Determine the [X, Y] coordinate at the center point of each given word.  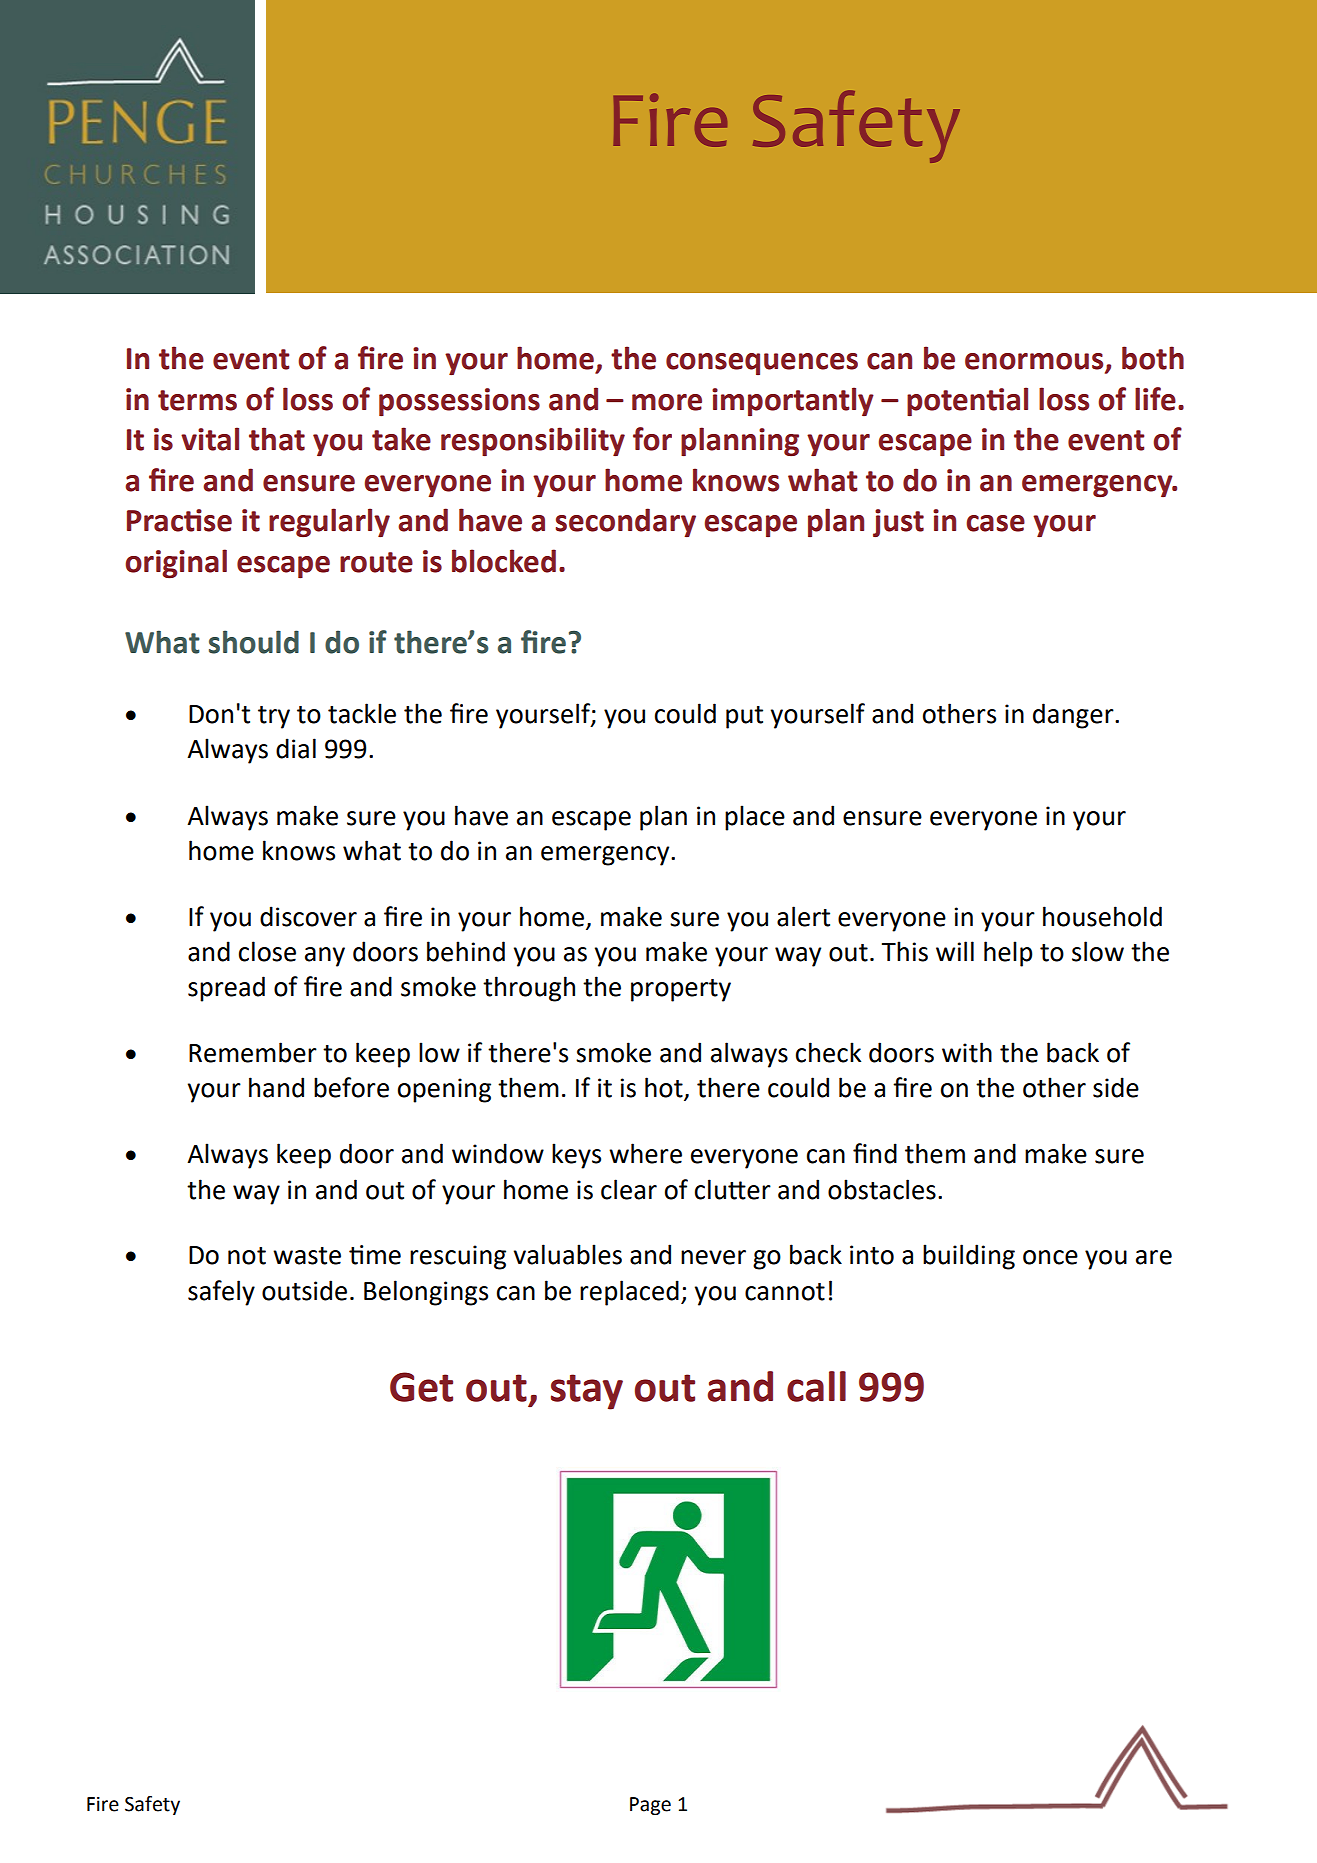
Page [650, 1806]
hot [665, 1088]
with [967, 1052]
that [277, 439]
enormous [1035, 362]
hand [276, 1087]
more [667, 402]
